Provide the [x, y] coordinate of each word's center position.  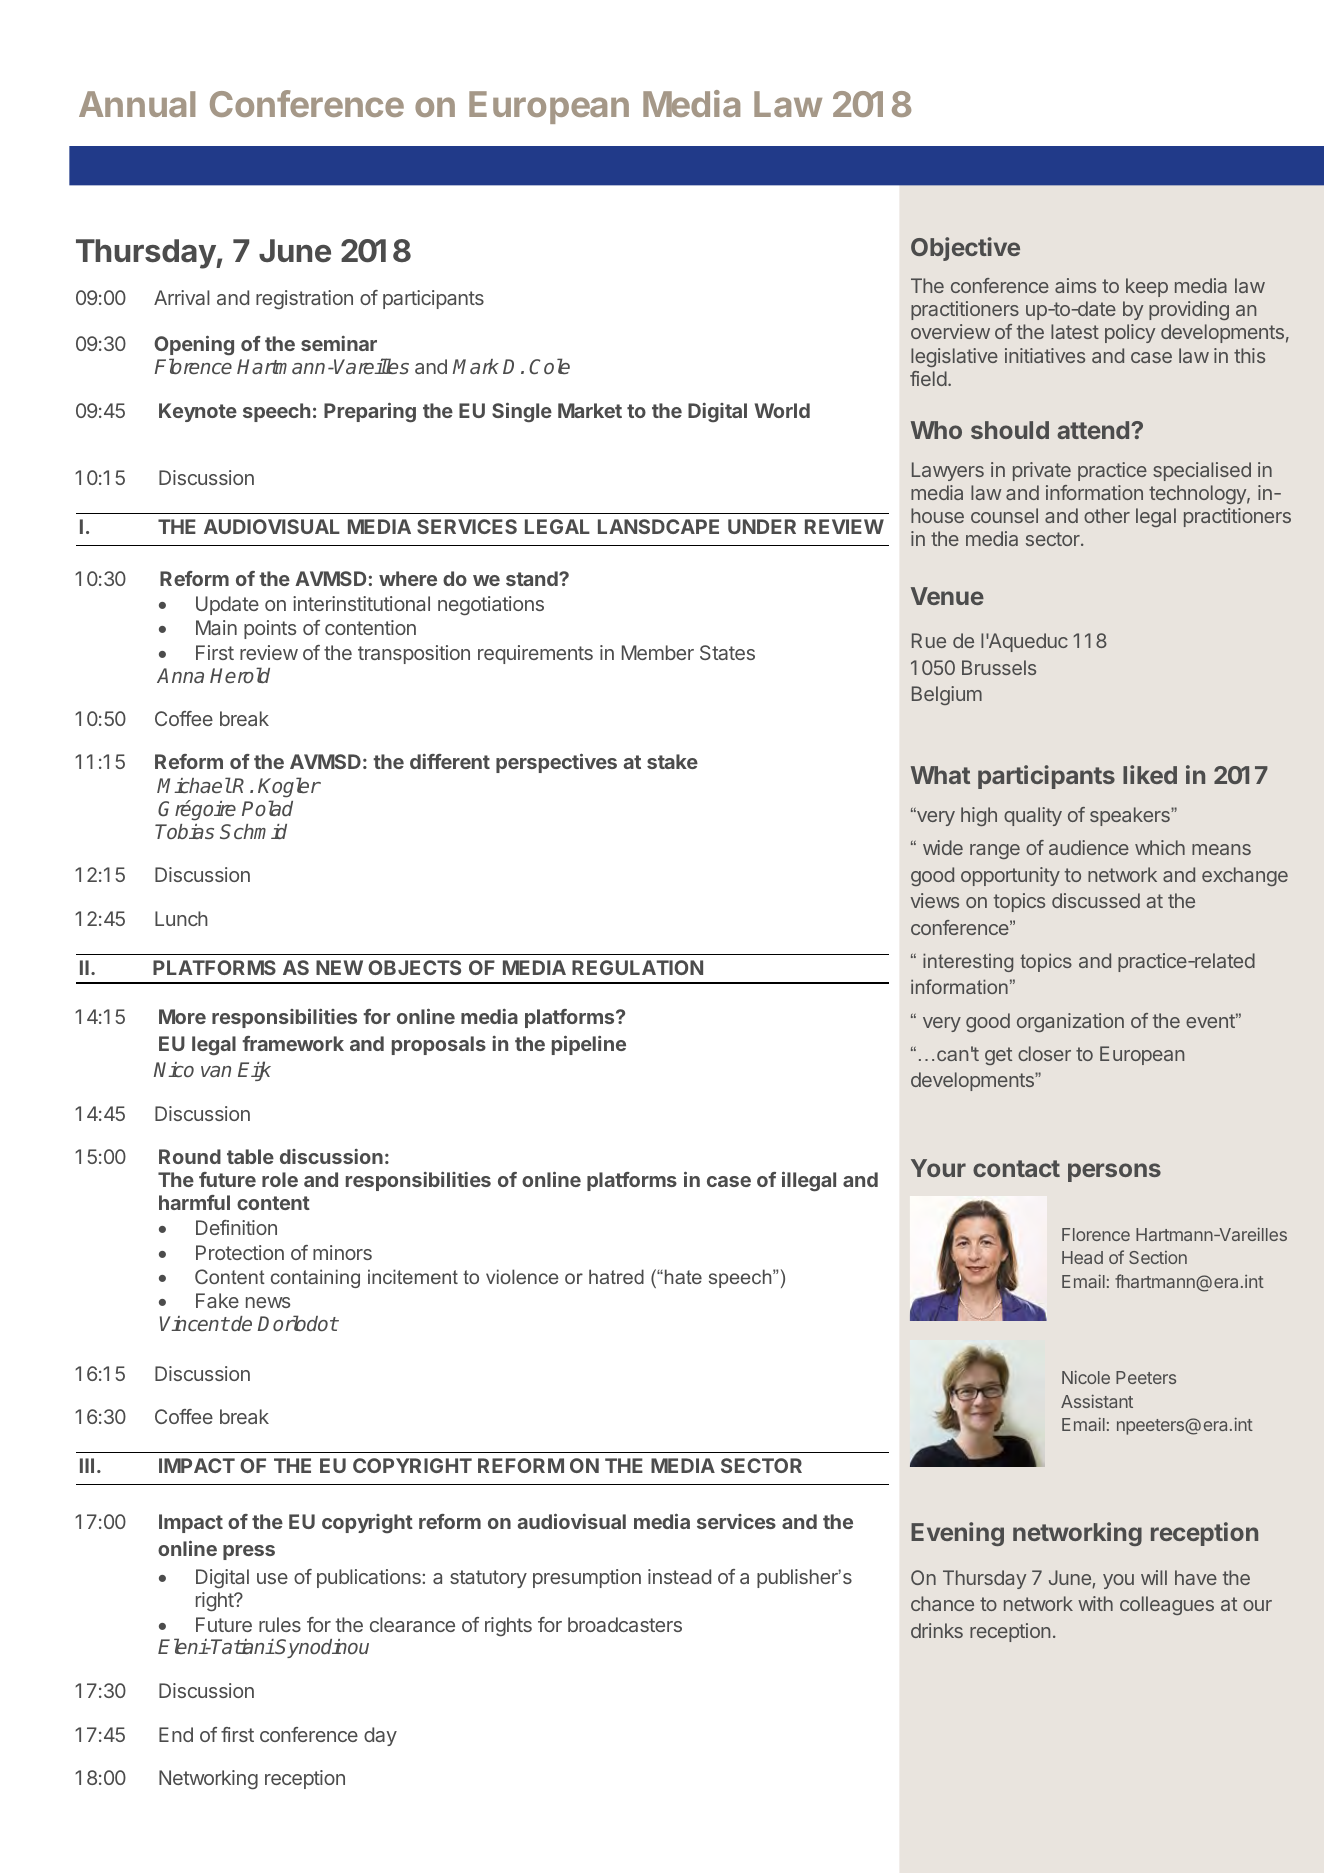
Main [216, 627]
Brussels [999, 667]
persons [1114, 1172]
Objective [965, 249]
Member [658, 652]
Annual [137, 104]
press [249, 1552]
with [1095, 1603]
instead [679, 1576]
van [216, 1071]
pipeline [589, 1045]
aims [1075, 285]
